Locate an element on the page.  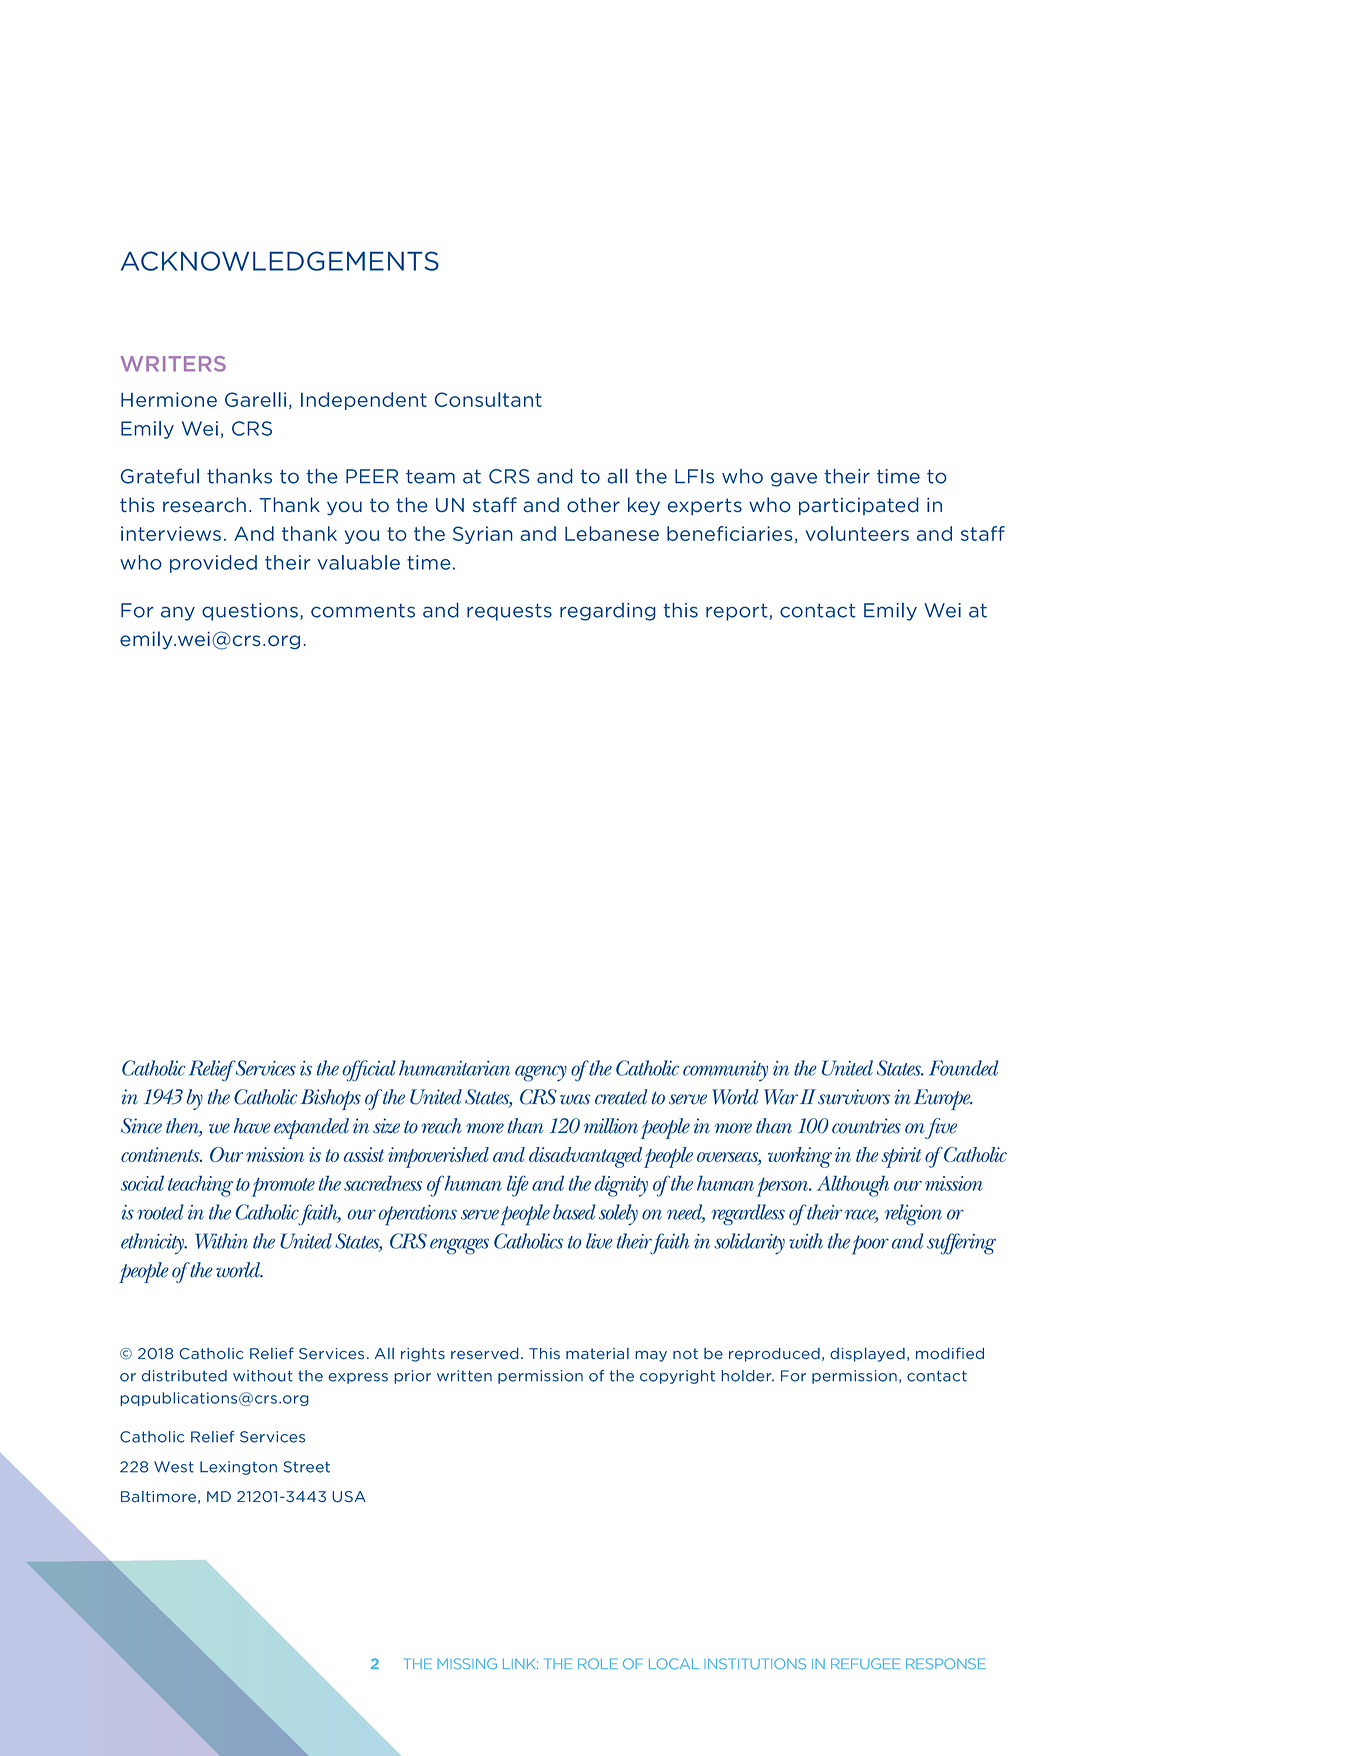
requests is located at coordinates (509, 612).
